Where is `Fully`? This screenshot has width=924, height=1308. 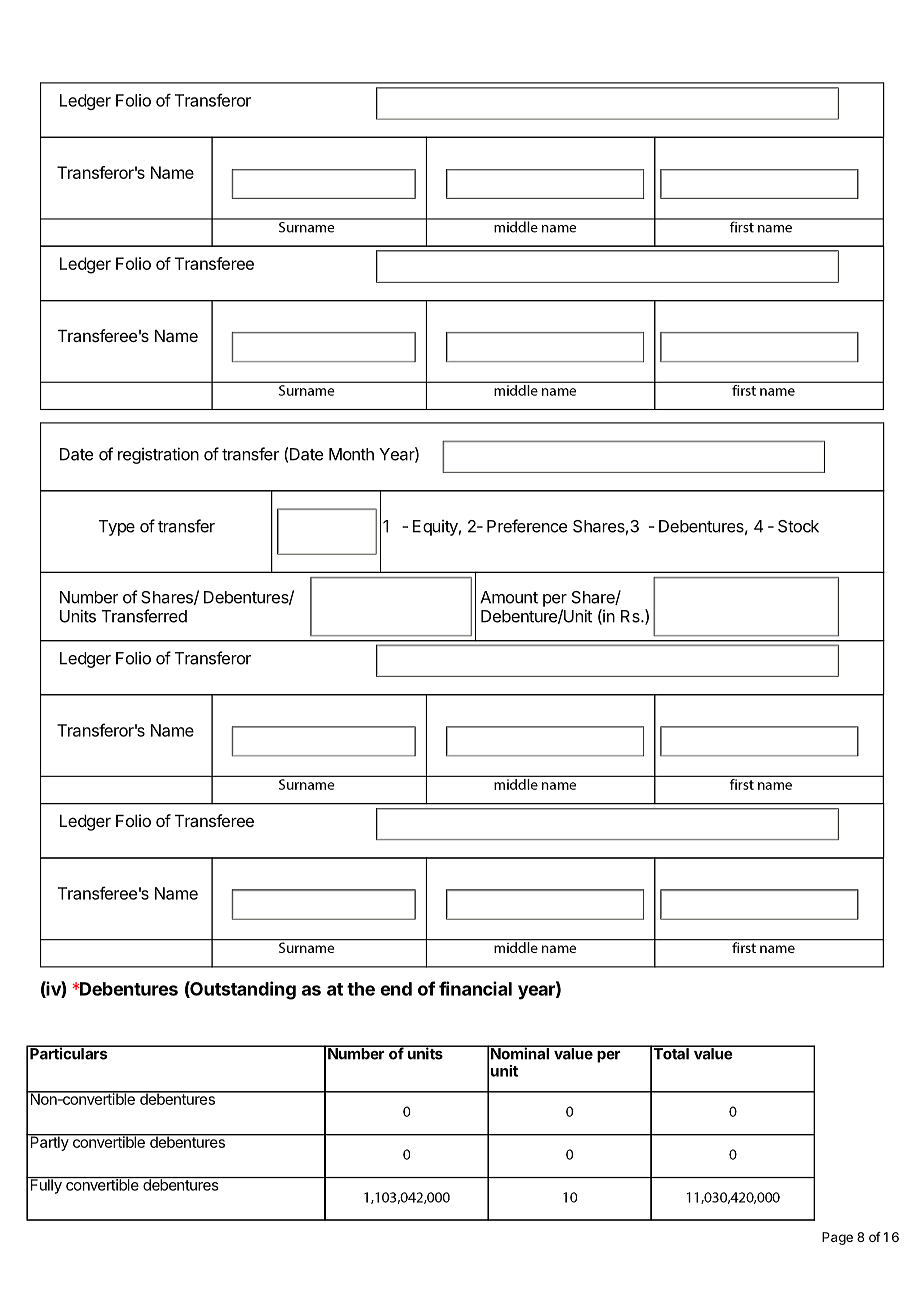
Fully is located at coordinates (46, 1185).
